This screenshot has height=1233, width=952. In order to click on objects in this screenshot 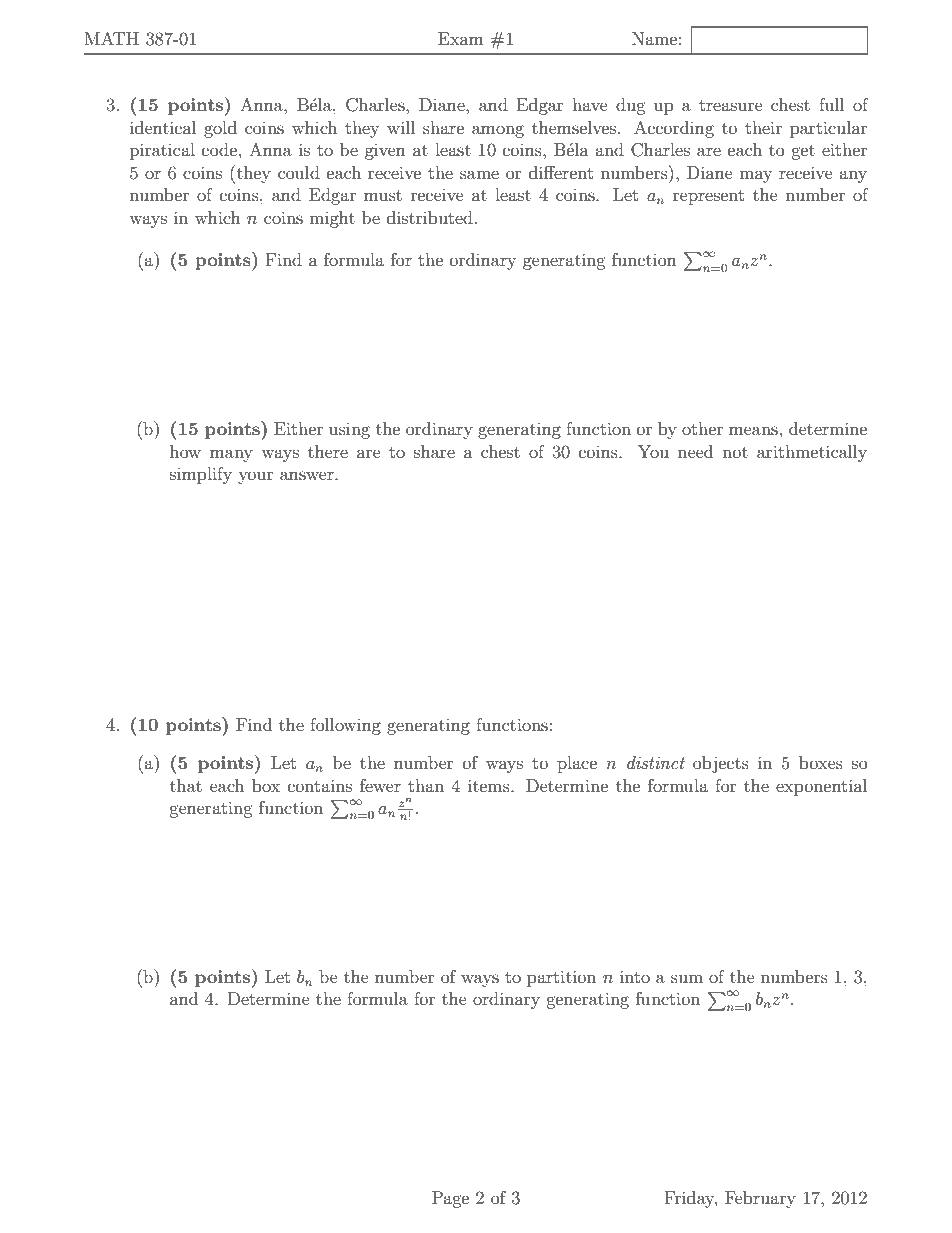, I will do `click(721, 764)`.
